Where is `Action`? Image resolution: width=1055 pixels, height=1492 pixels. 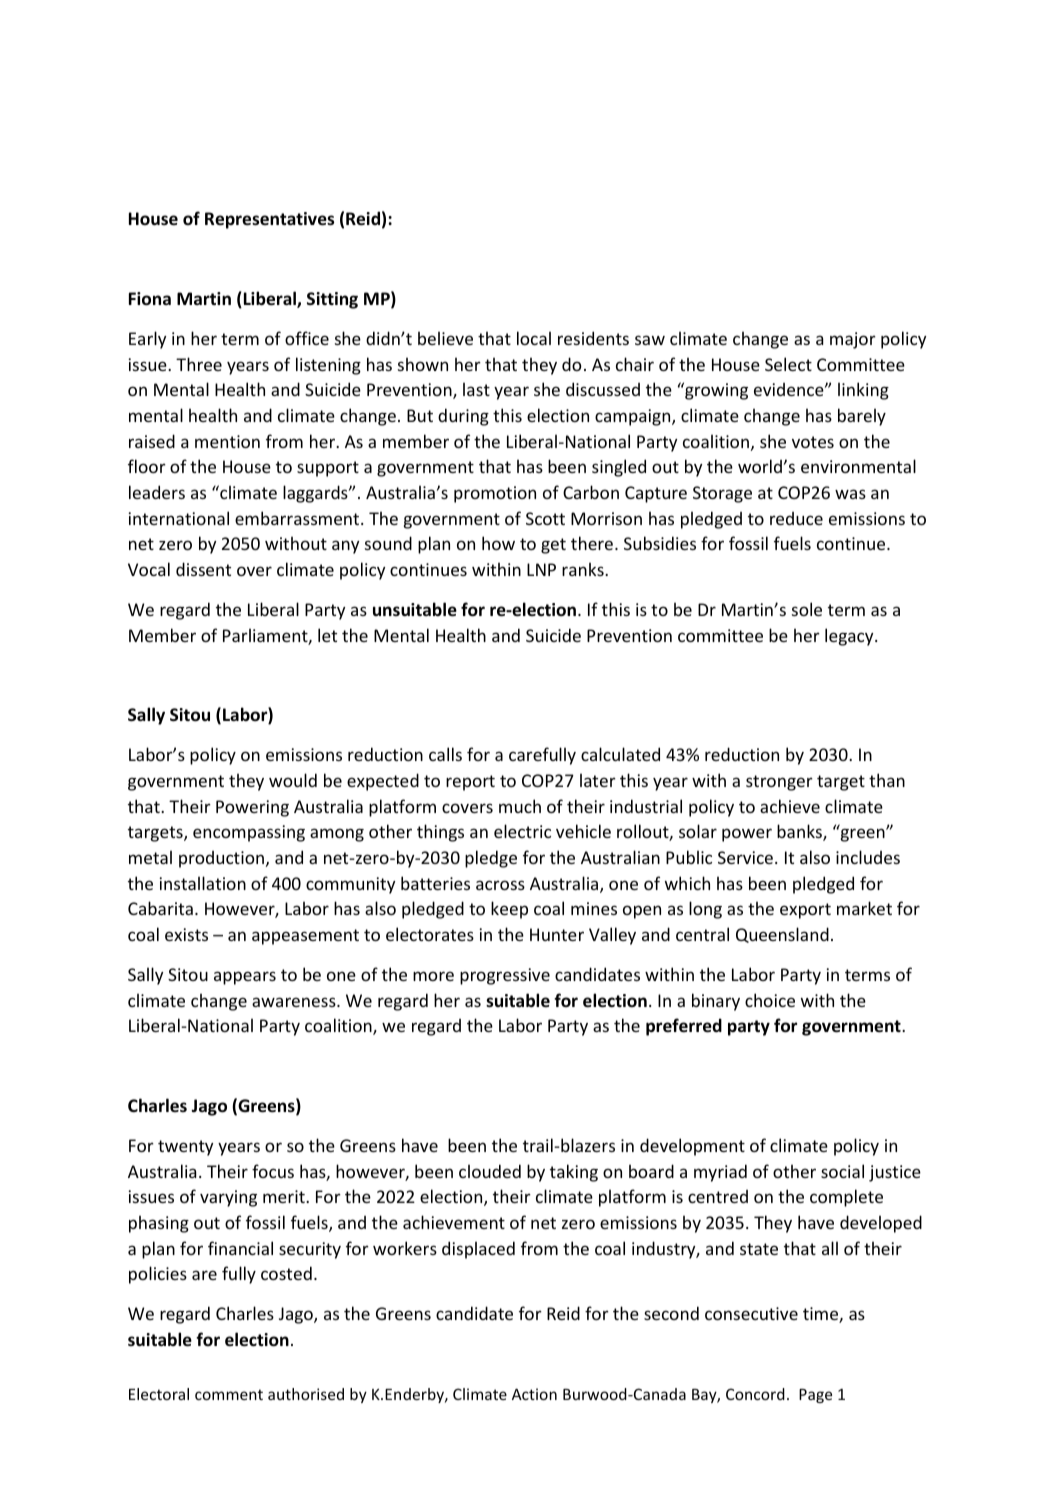
Action is located at coordinates (534, 1394).
